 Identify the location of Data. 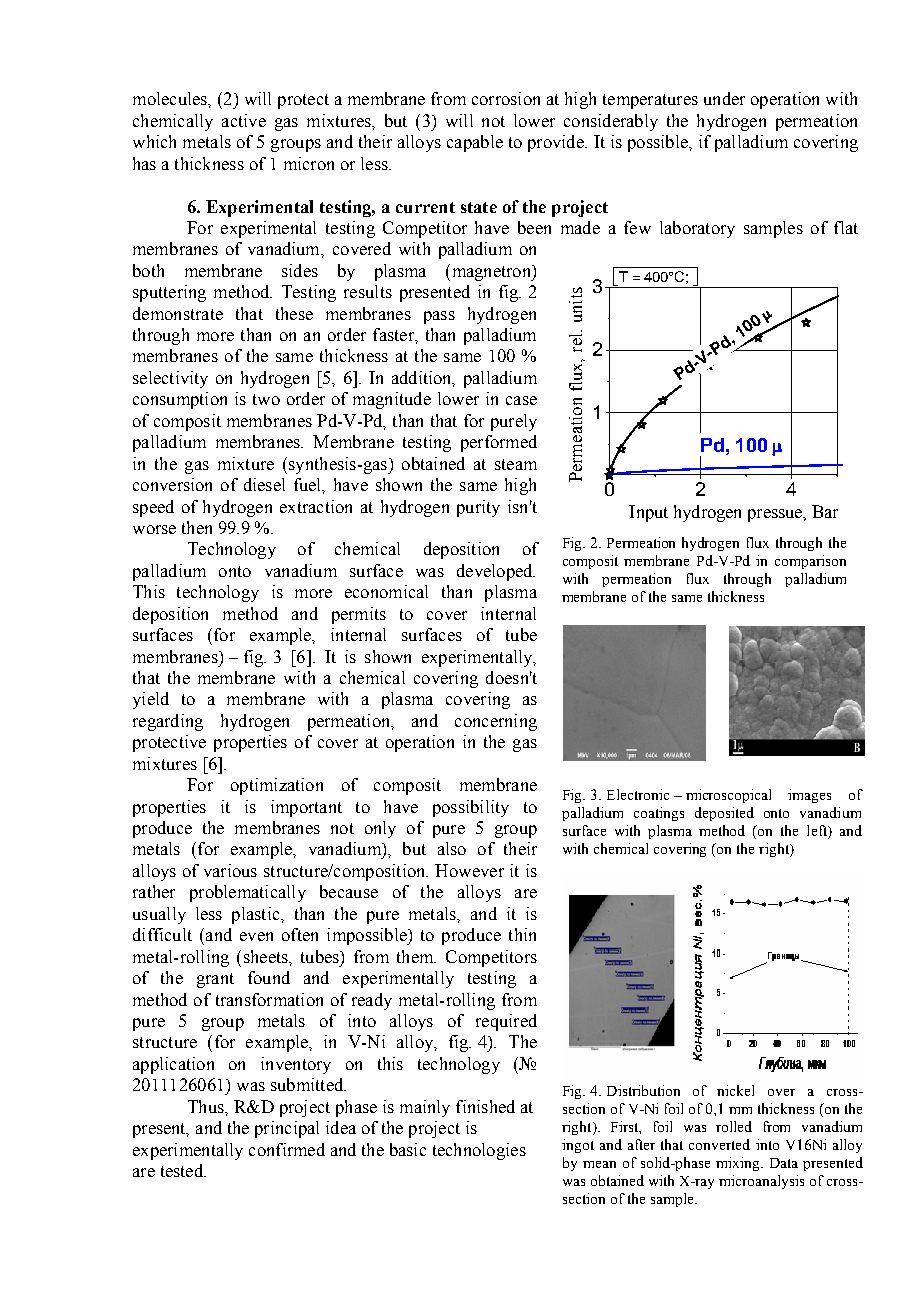
(784, 1163).
